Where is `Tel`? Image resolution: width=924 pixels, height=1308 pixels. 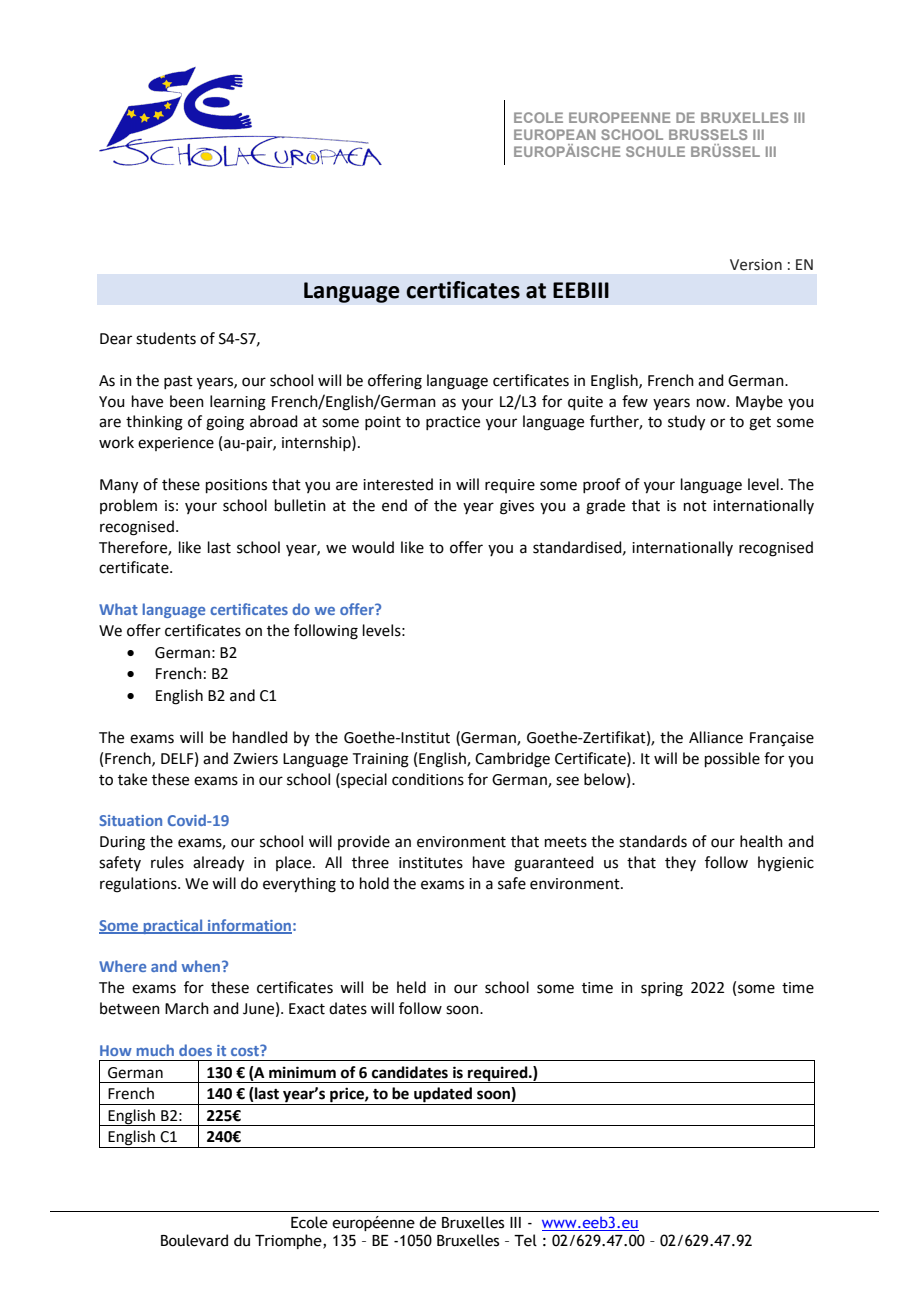 Tel is located at coordinates (525, 1240).
